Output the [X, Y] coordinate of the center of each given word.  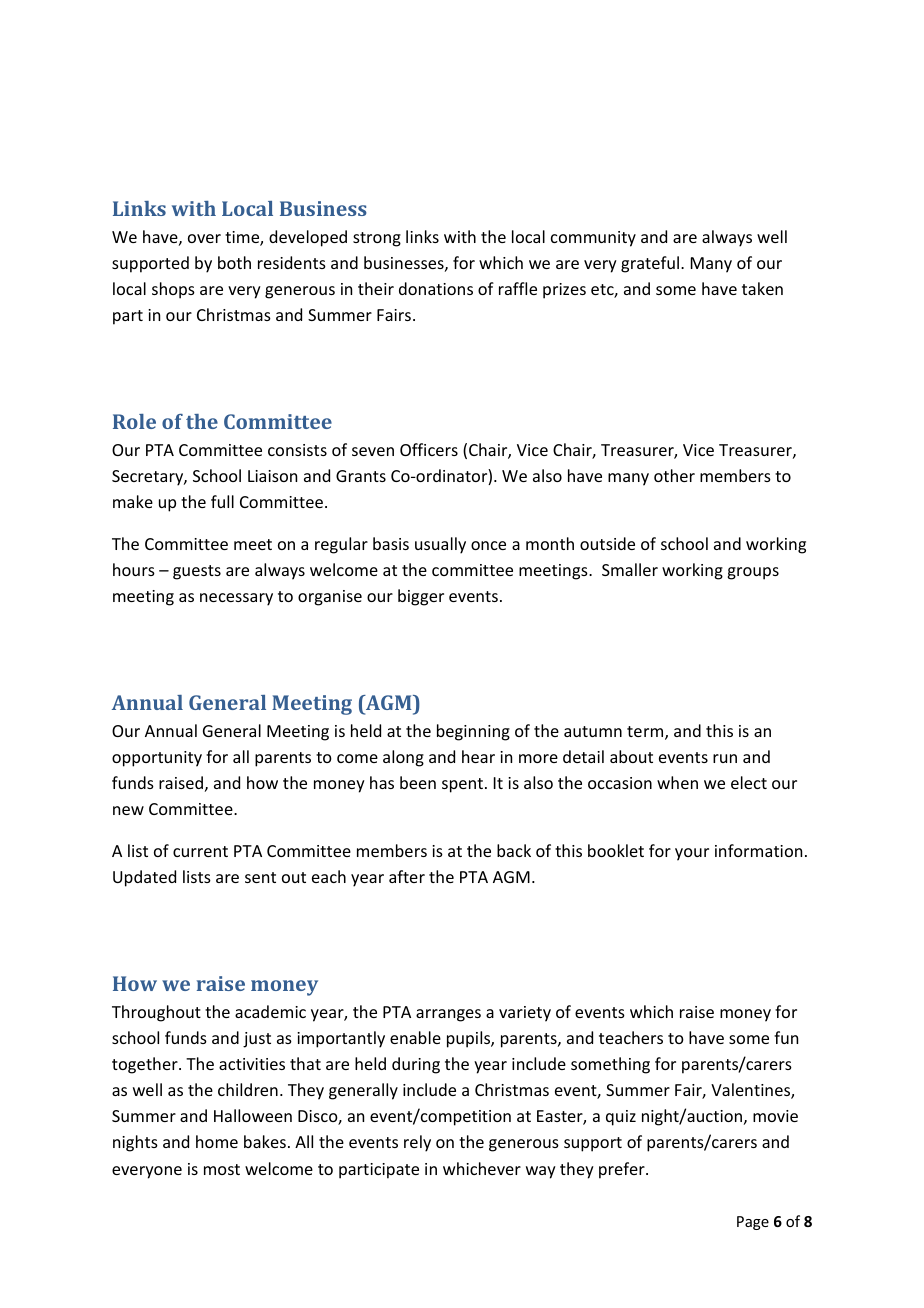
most [222, 1169]
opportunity [157, 759]
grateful [650, 264]
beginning [473, 732]
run [725, 758]
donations [436, 288]
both [234, 262]
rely [417, 1143]
